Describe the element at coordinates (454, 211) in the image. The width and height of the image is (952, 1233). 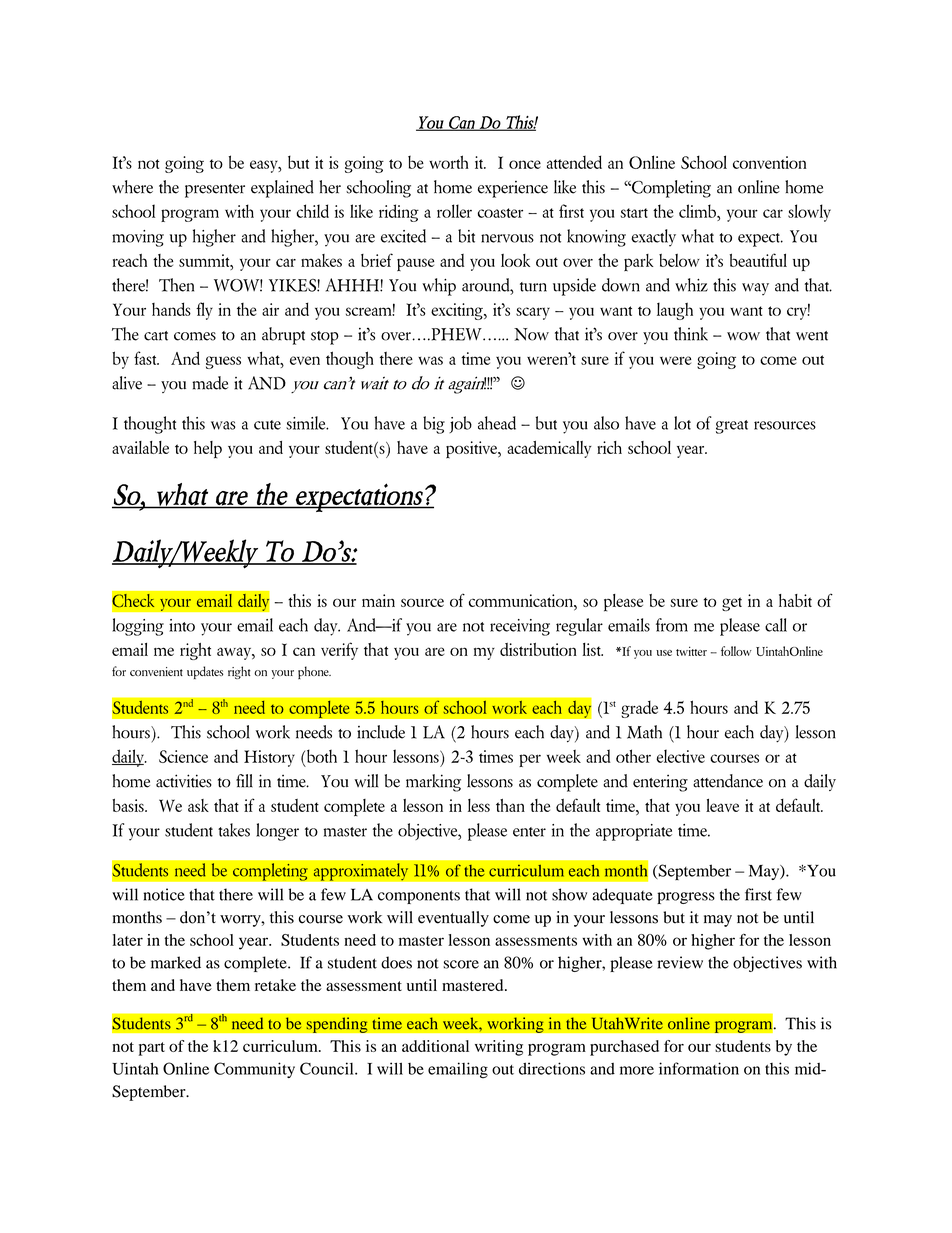
I see `roller` at that location.
